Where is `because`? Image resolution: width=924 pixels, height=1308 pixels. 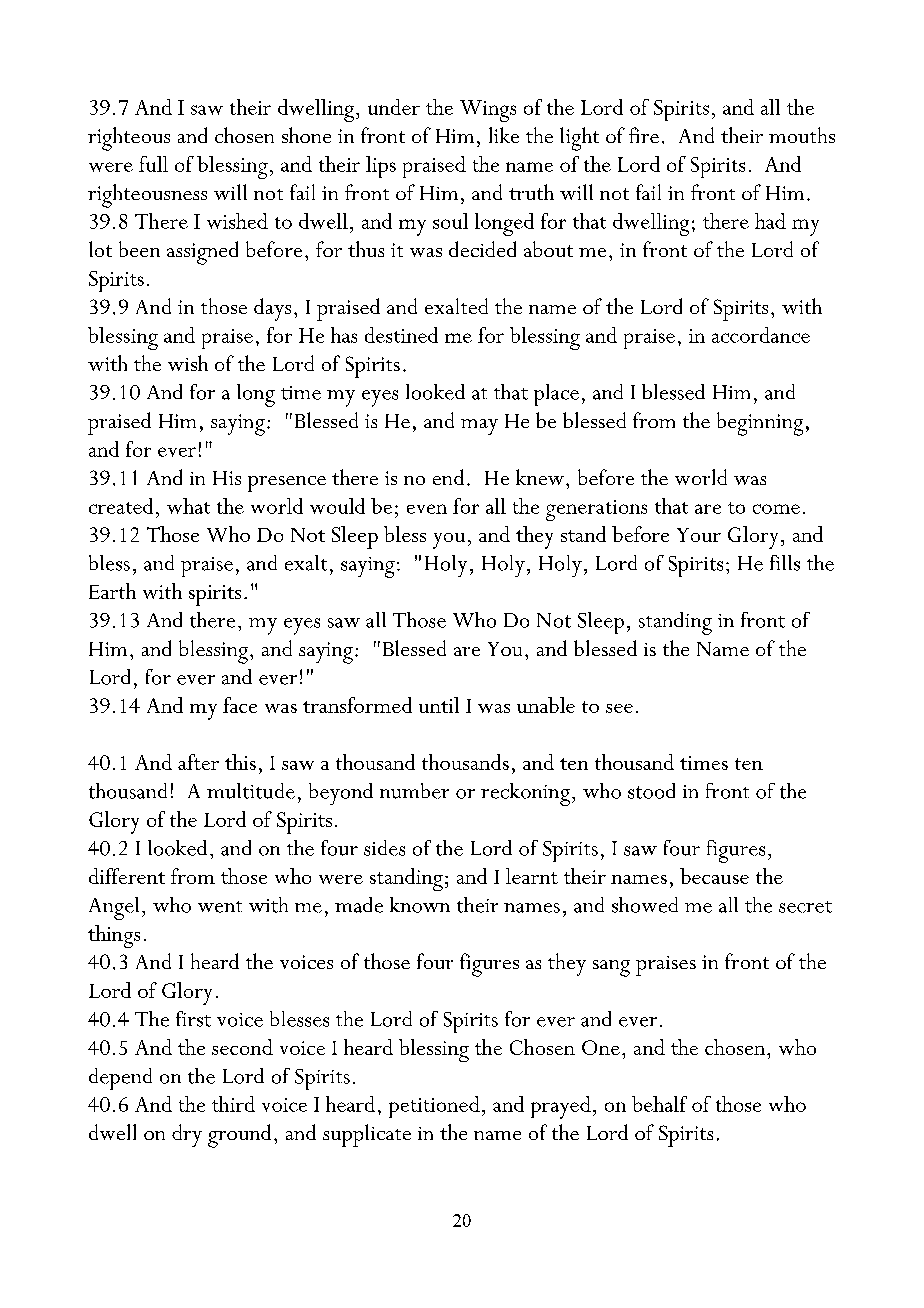 because is located at coordinates (714, 876).
